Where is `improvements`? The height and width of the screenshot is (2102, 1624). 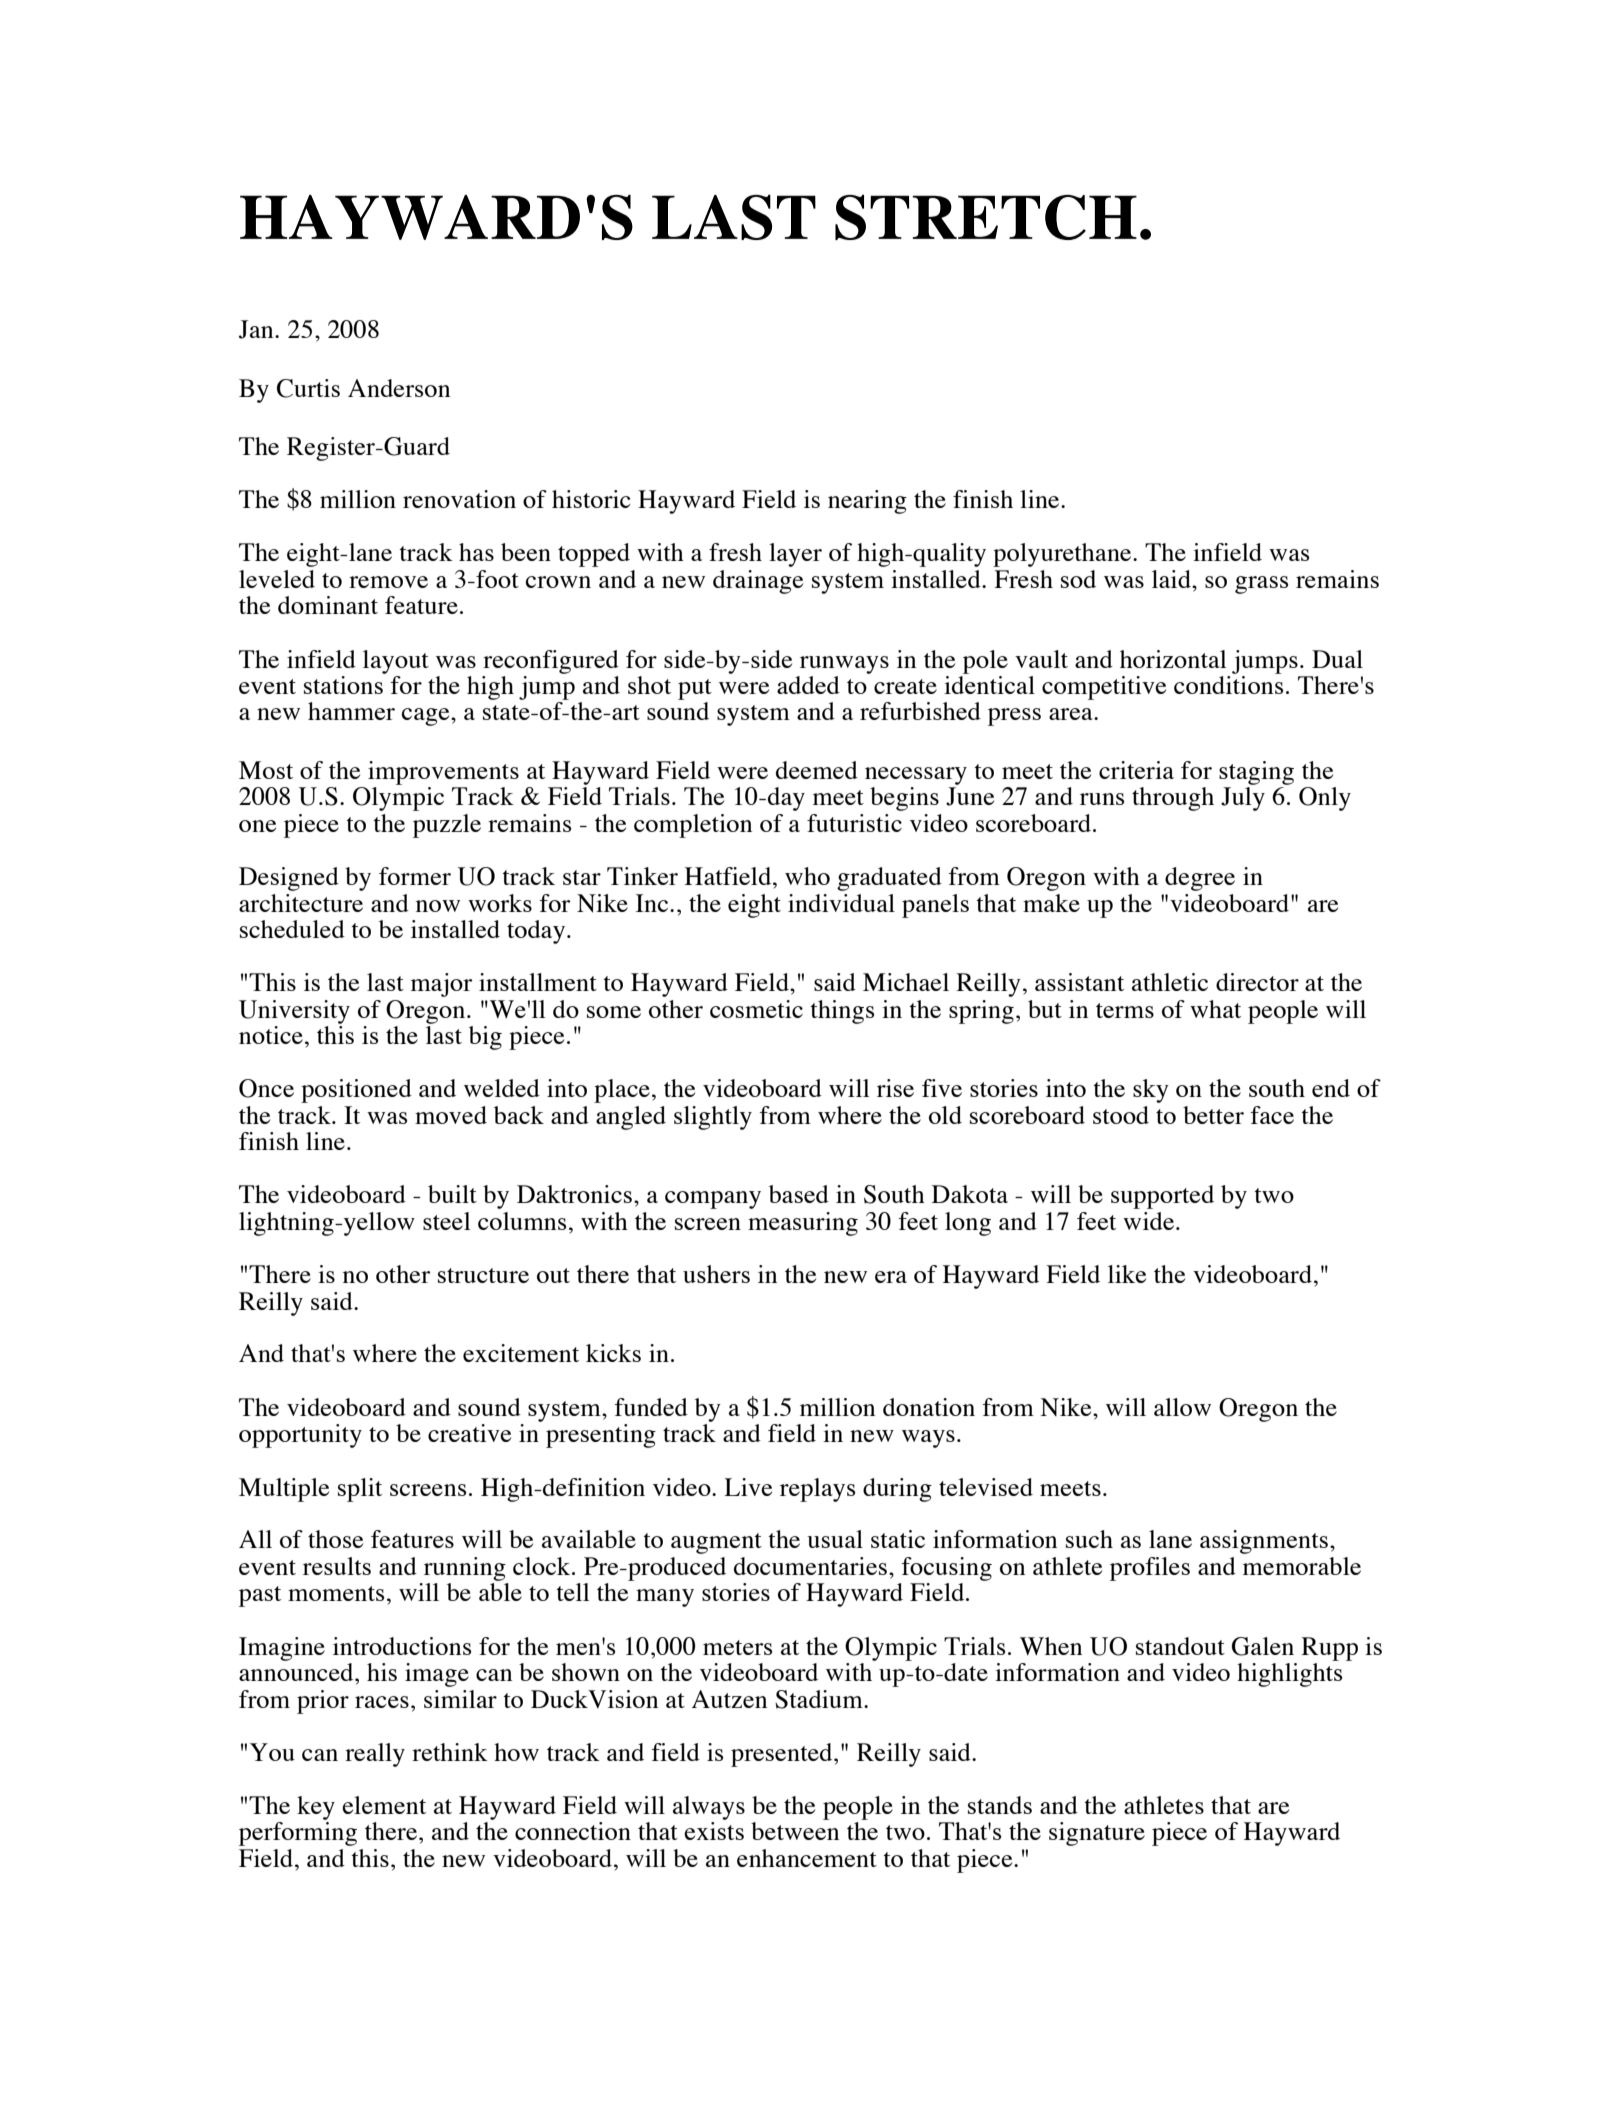 improvements is located at coordinates (443, 773).
